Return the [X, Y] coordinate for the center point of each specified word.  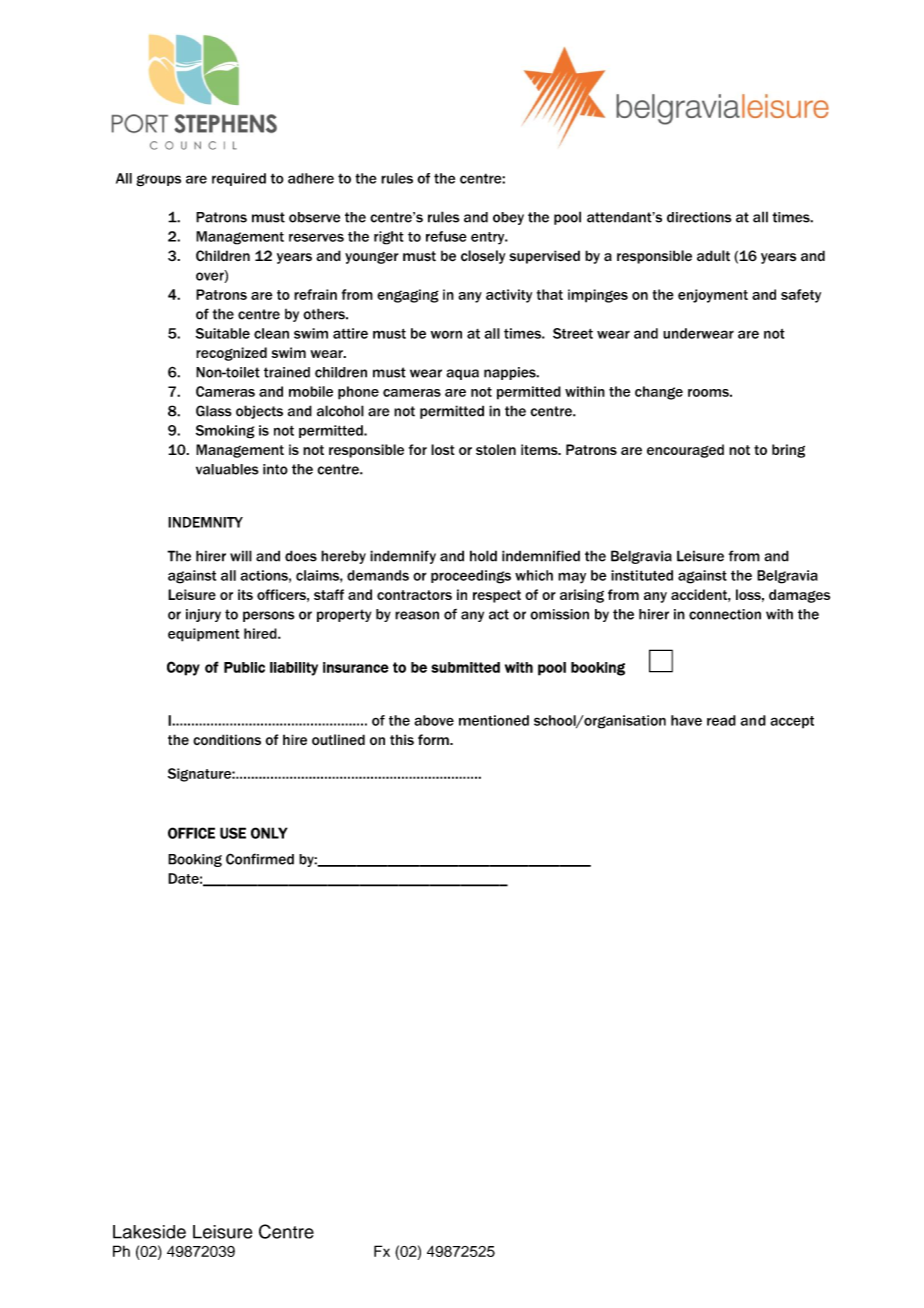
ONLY [269, 833]
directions [699, 217]
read [721, 720]
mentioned [494, 720]
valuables [227, 469]
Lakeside [149, 1232]
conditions [227, 739]
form [434, 739]
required [239, 179]
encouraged [685, 451]
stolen [496, 449]
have [686, 720]
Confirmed [260, 859]
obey [508, 218]
